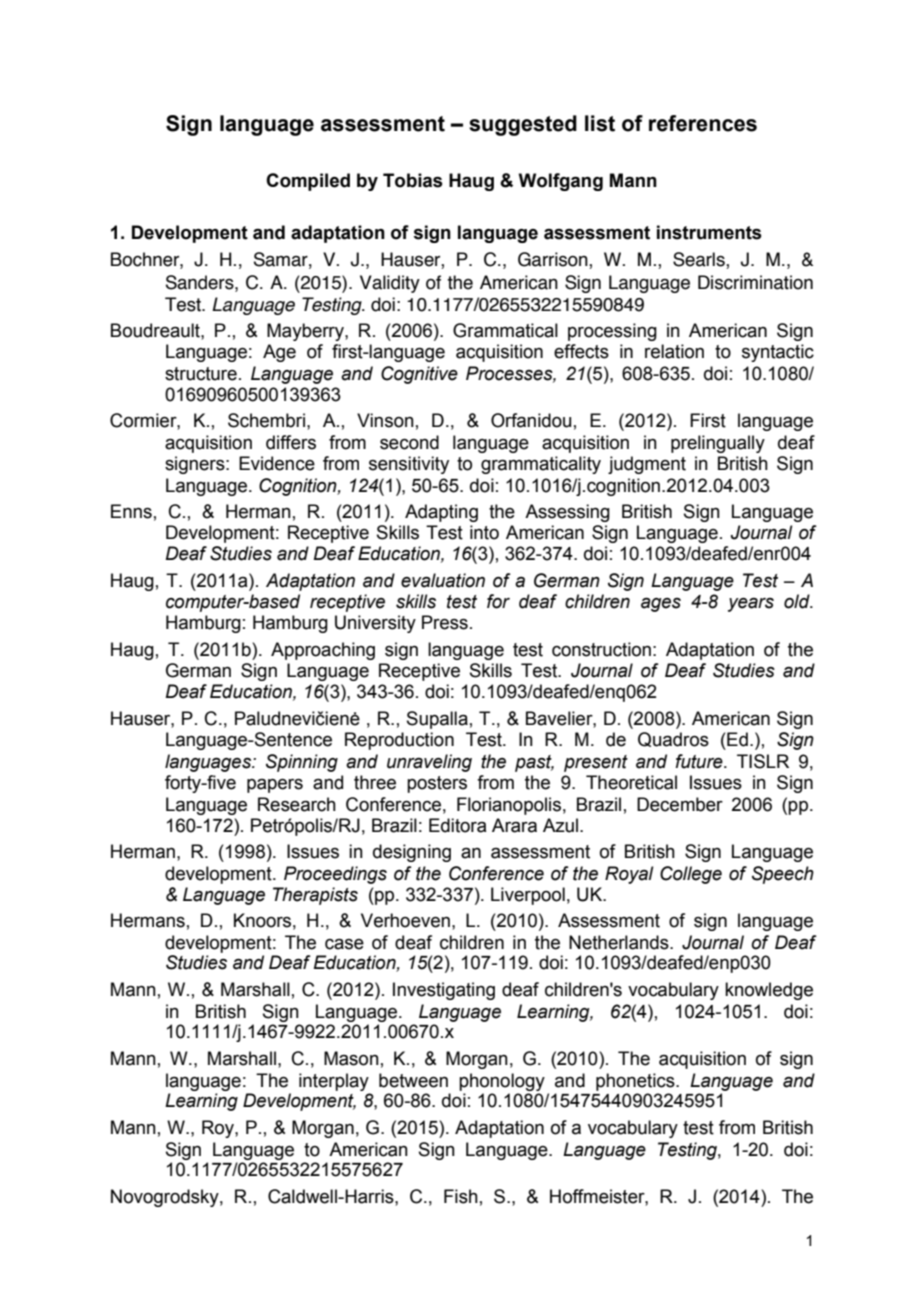  What do you see at coordinates (444, 991) in the screenshot?
I see `Investigating` at bounding box center [444, 991].
